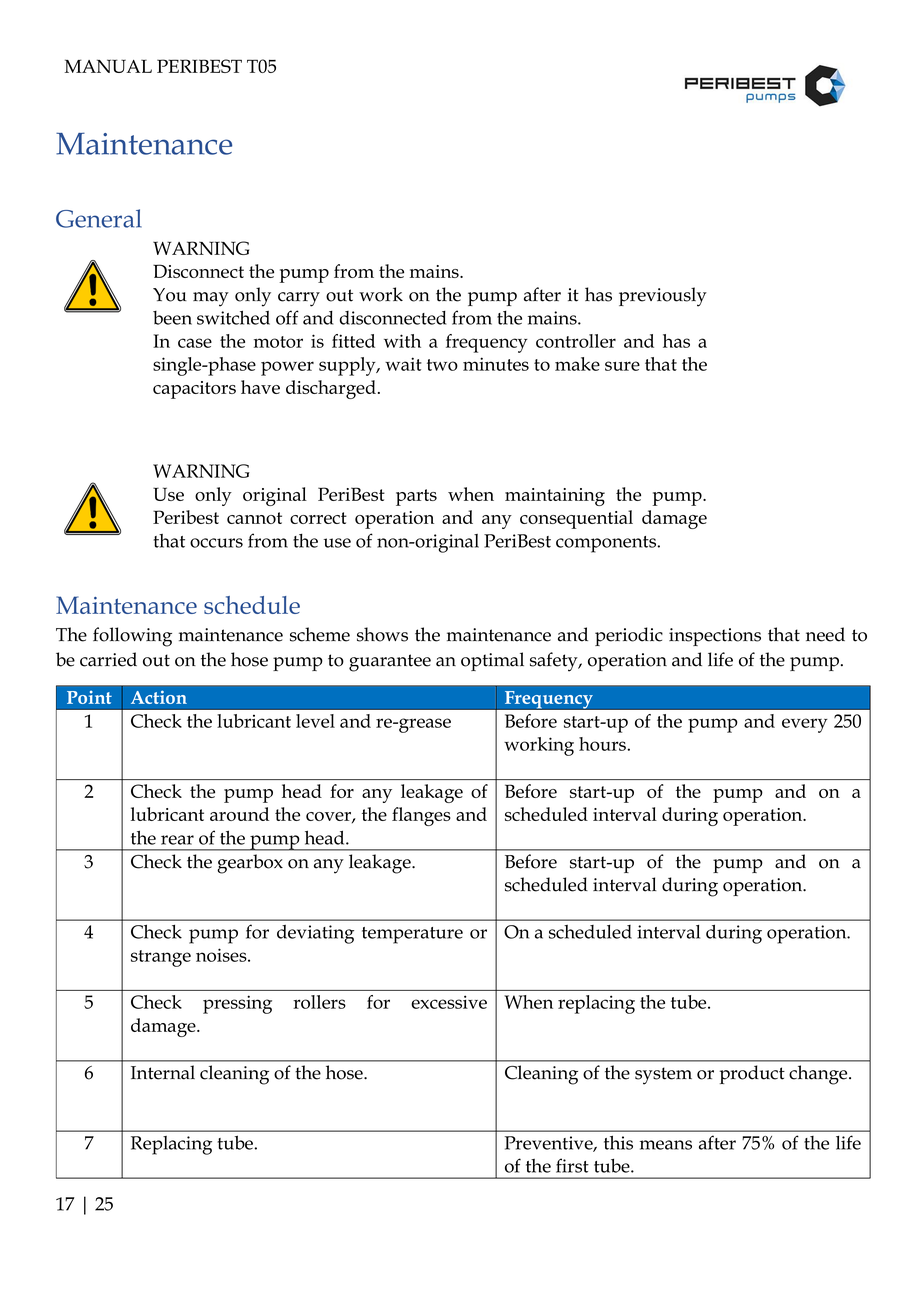 The image size is (924, 1308). What do you see at coordinates (108, 66) in the page?
I see `MANUAL` at bounding box center [108, 66].
